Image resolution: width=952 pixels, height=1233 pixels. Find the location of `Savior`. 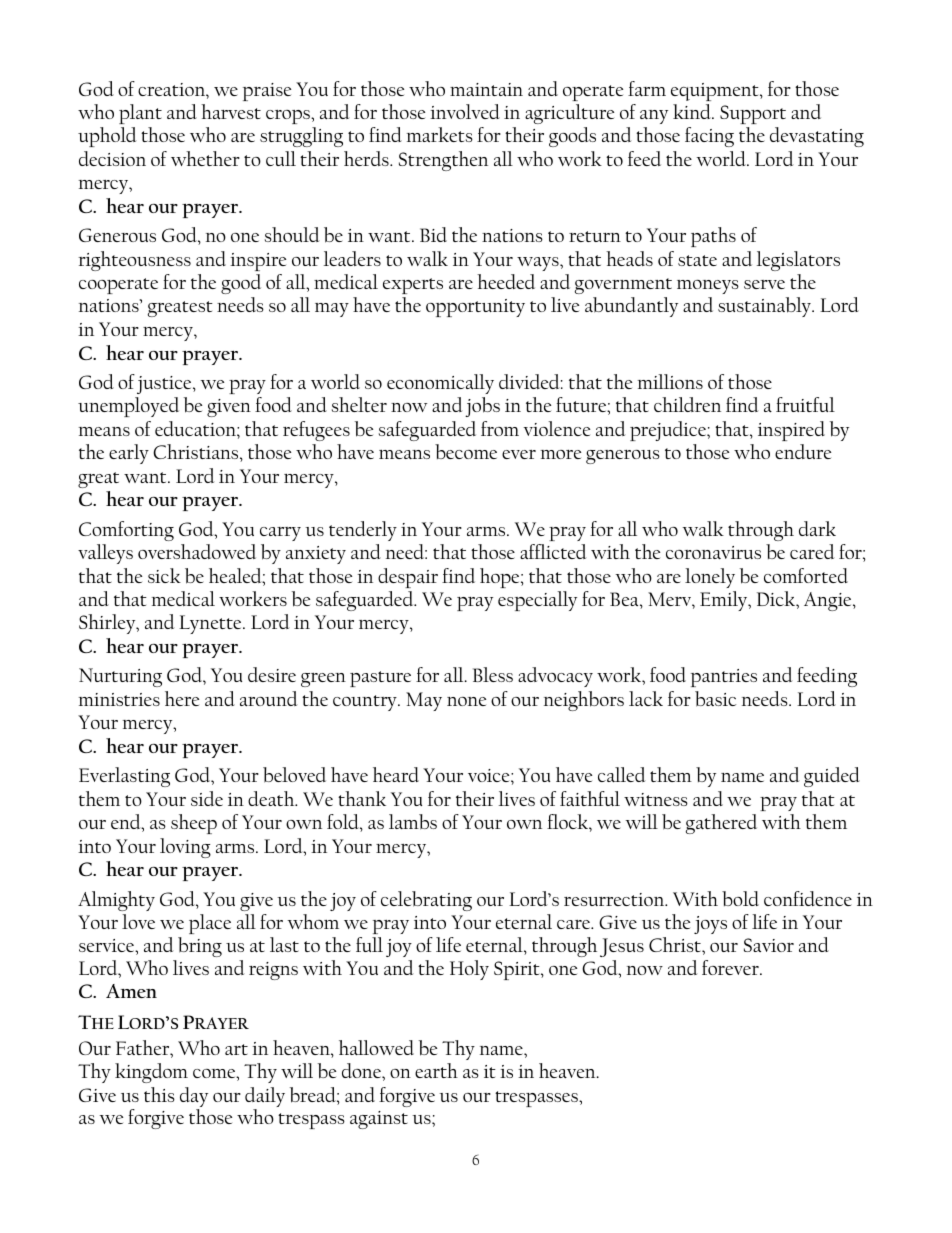

Savior is located at coordinates (769, 945).
